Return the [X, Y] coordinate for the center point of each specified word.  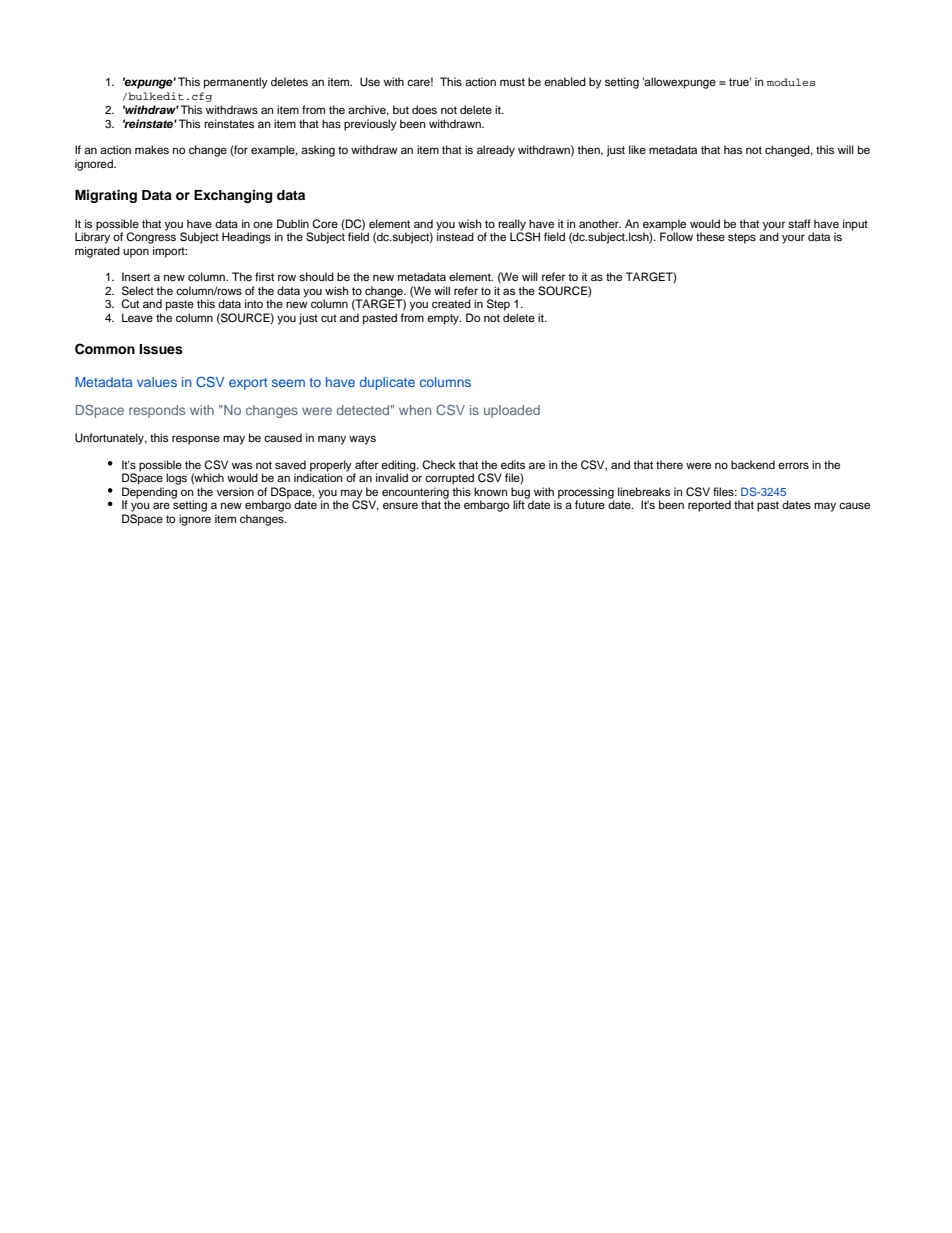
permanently [236, 83]
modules [791, 82]
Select [138, 291]
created [451, 303]
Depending [149, 494]
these [710, 236]
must [512, 82]
